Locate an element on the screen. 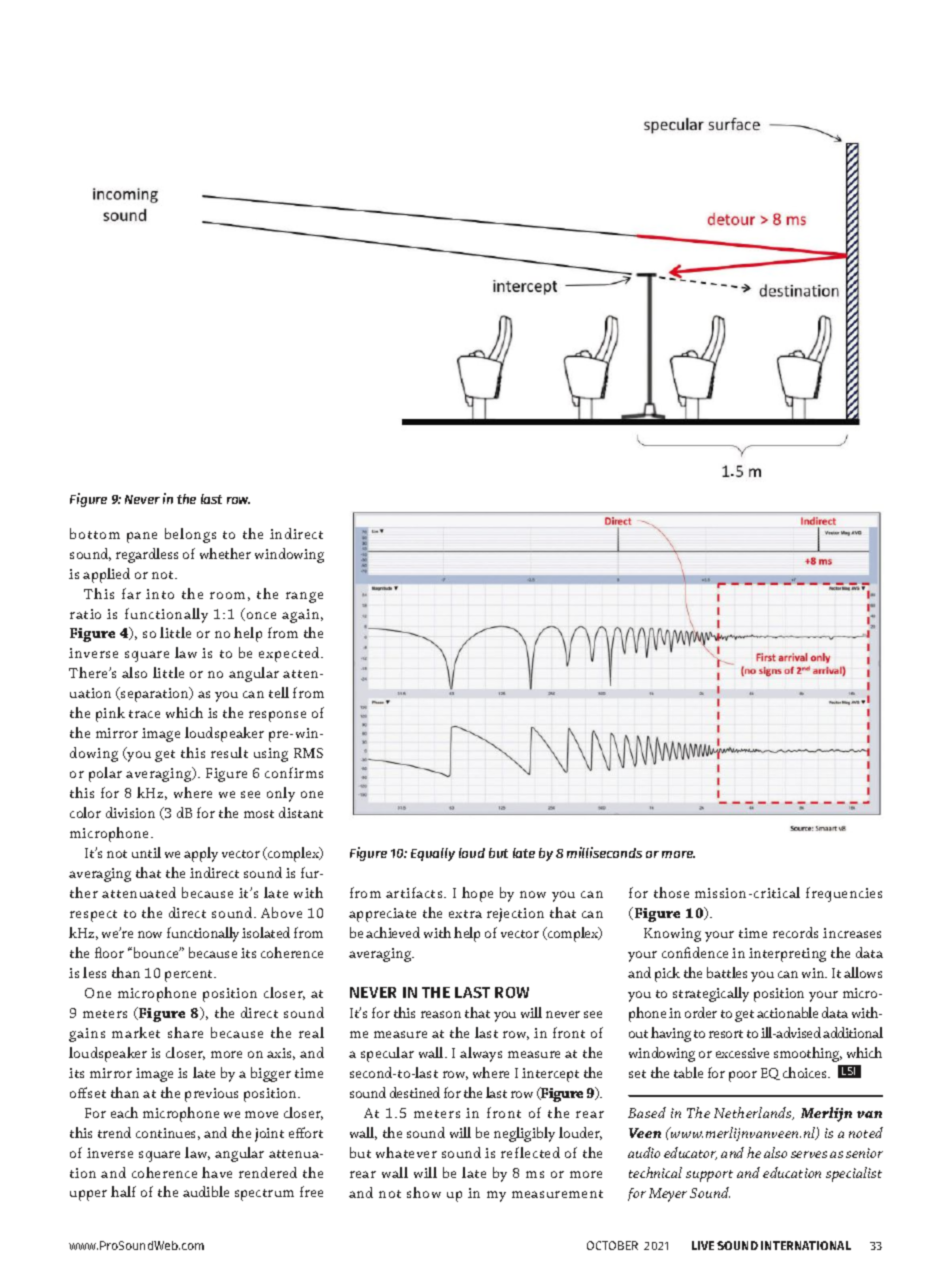  show is located at coordinates (424, 1192).
